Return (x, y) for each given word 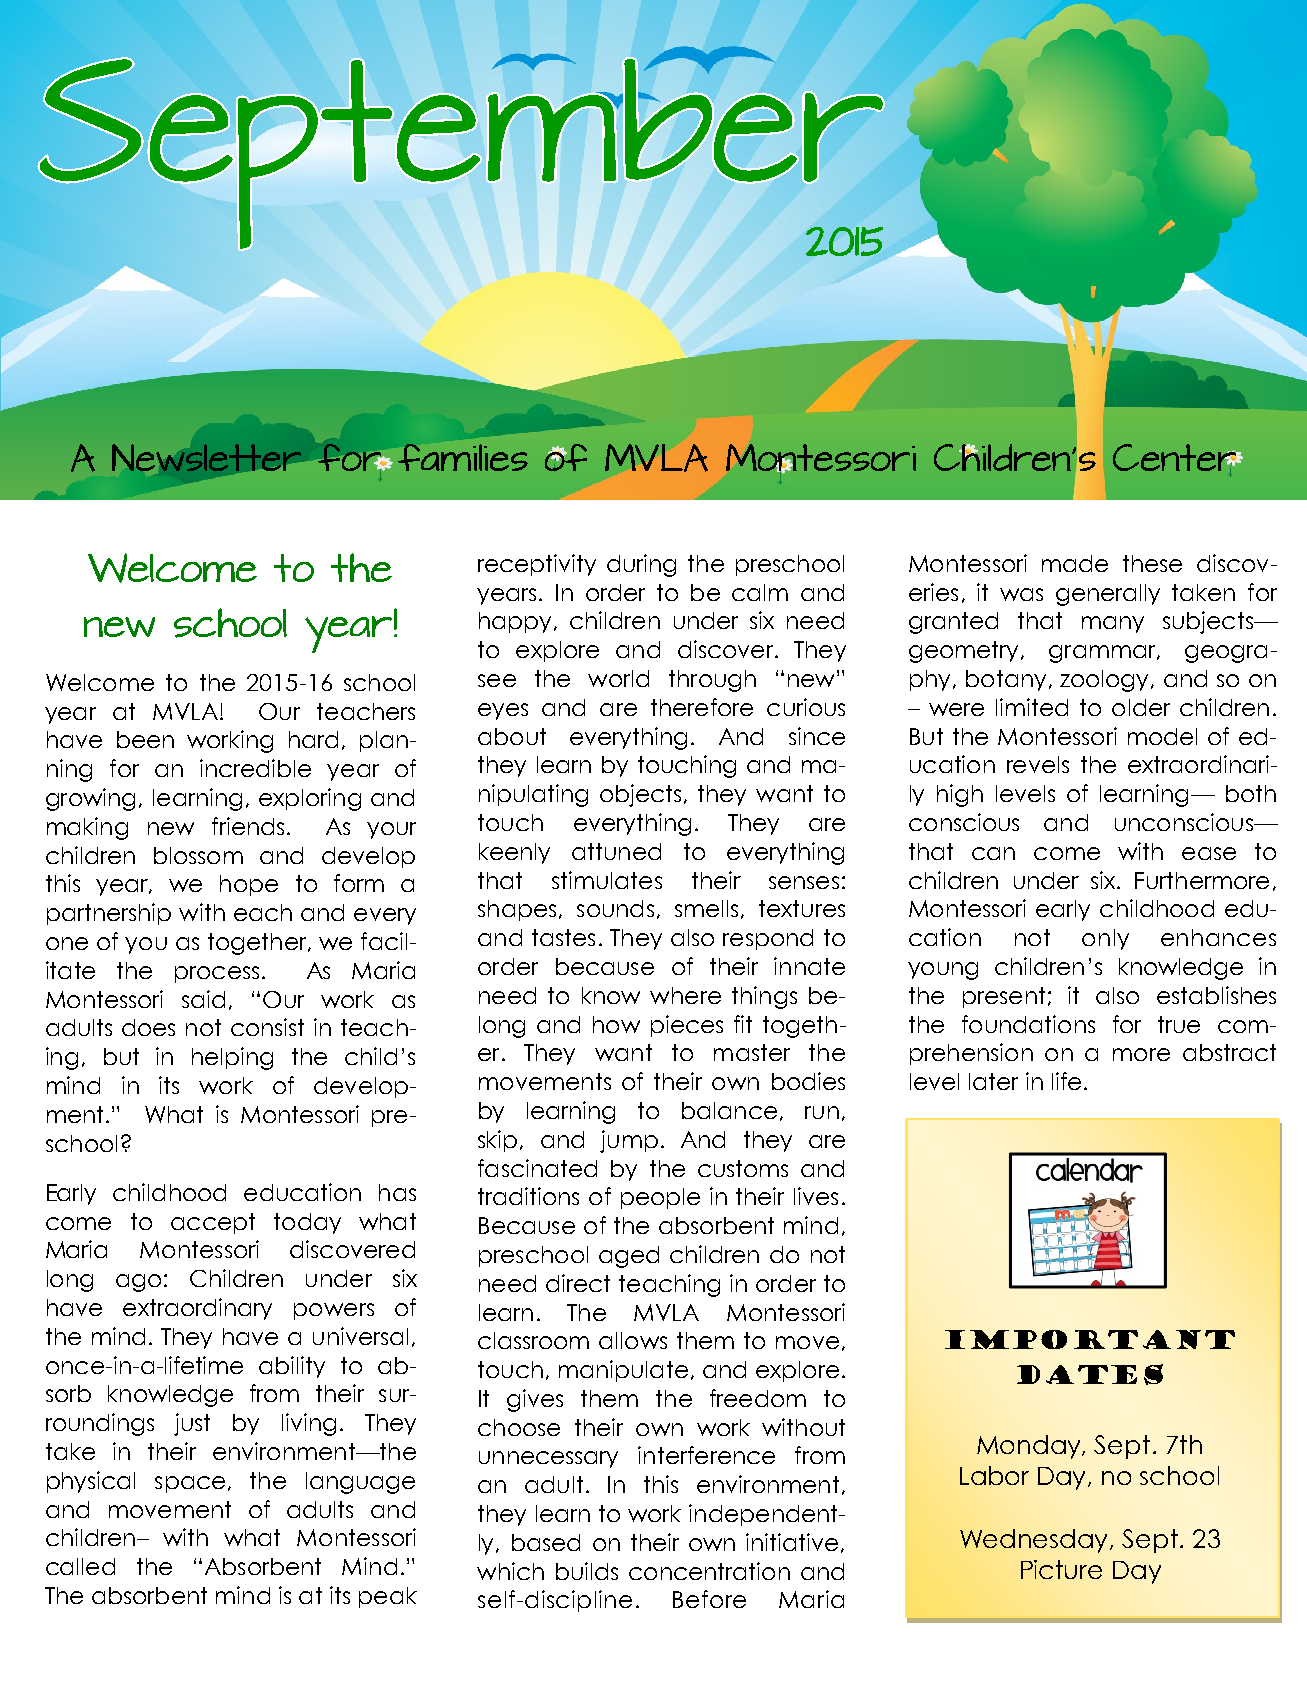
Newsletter (206, 457)
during (641, 565)
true (1179, 1024)
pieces (687, 1026)
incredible (255, 768)
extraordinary (197, 1309)
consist (267, 1027)
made (1075, 563)
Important (1090, 1339)
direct (578, 1283)
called (80, 1566)
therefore (702, 707)
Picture (1061, 1569)
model (1162, 736)
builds (587, 1571)
